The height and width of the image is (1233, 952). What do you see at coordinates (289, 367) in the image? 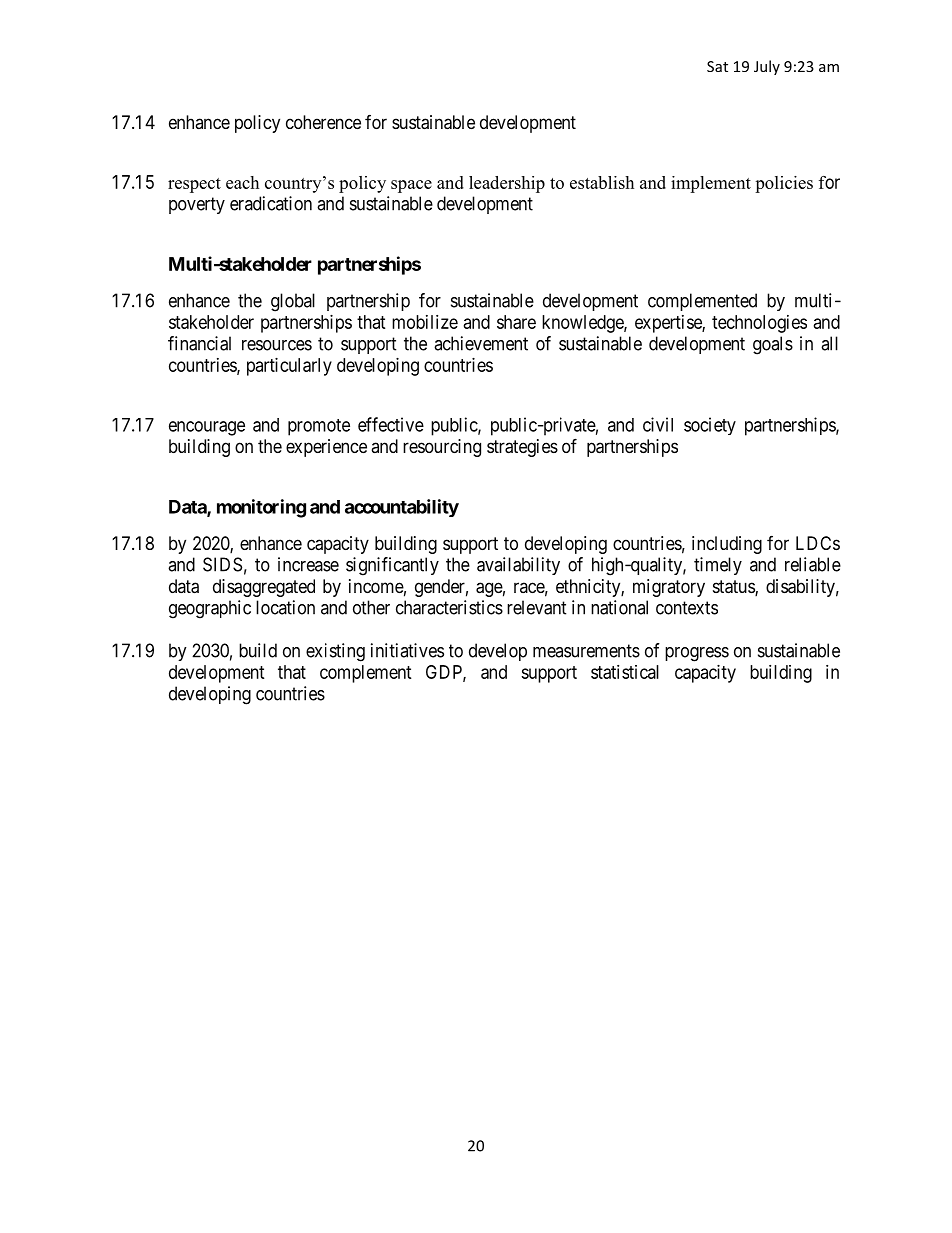
I see `particularly` at bounding box center [289, 367].
